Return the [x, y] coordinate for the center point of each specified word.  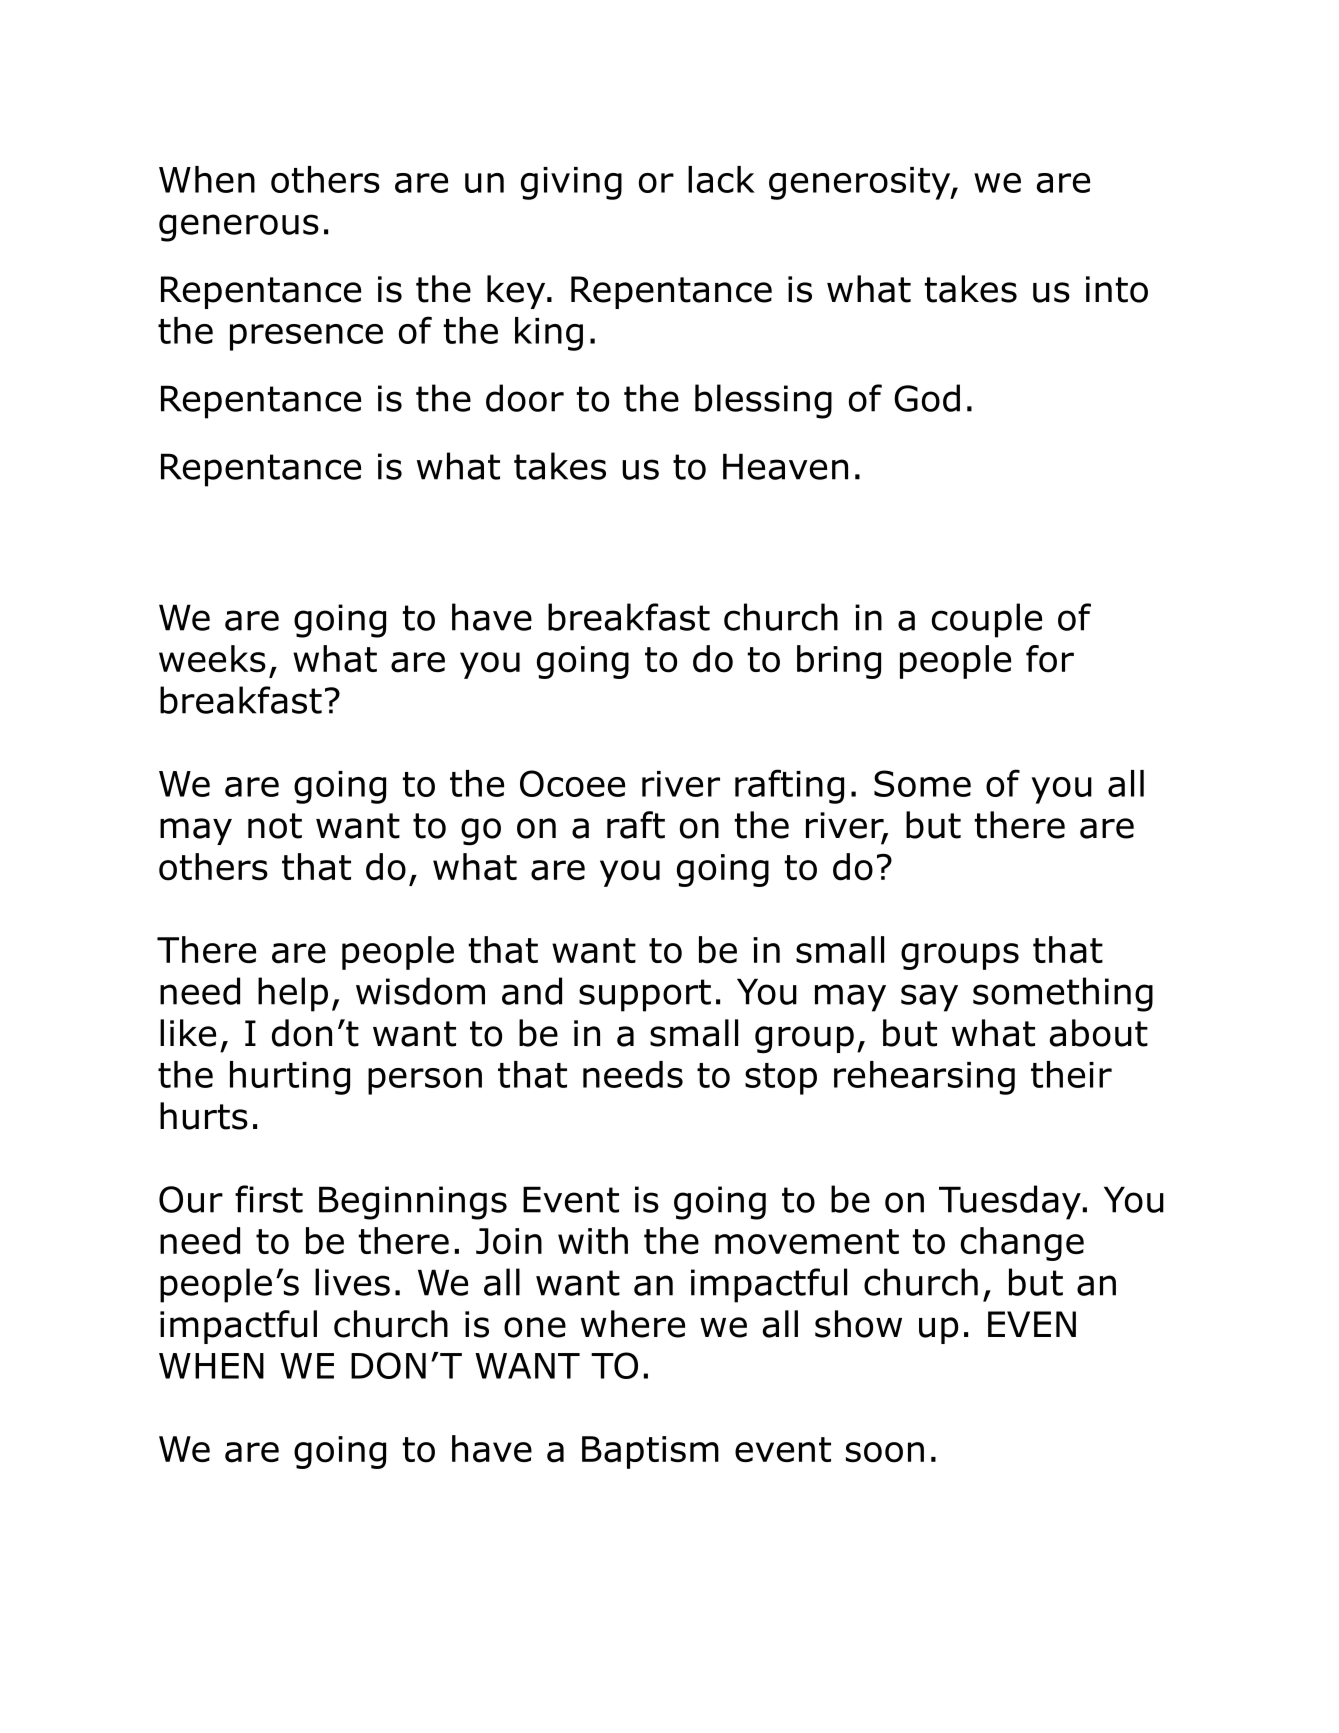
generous [239, 228]
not [275, 826]
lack [721, 179]
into [1117, 289]
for [1050, 659]
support [645, 995]
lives [352, 1282]
